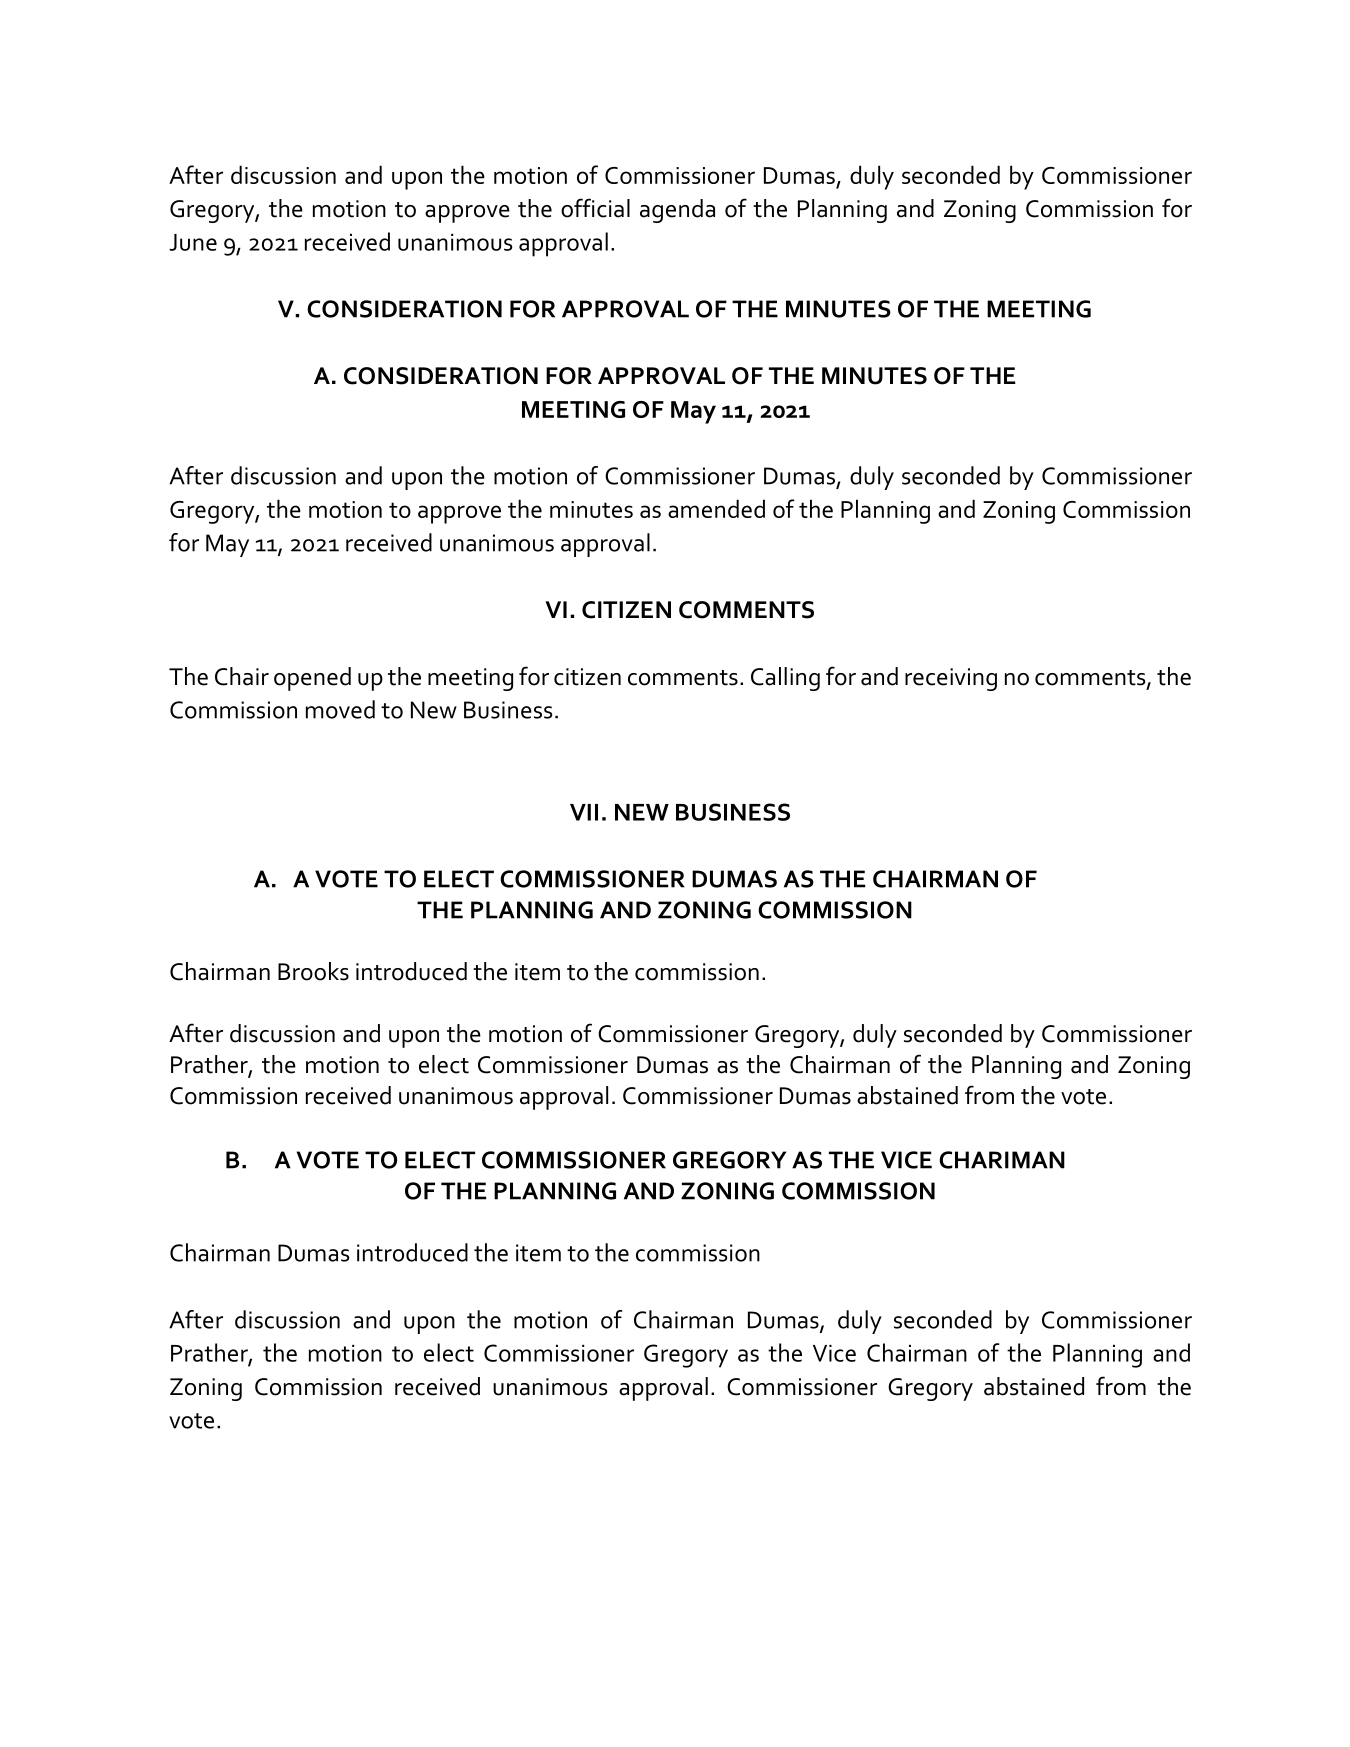 The width and height of the screenshot is (1350, 1747). What do you see at coordinates (716, 508) in the screenshot?
I see `amended` at bounding box center [716, 508].
